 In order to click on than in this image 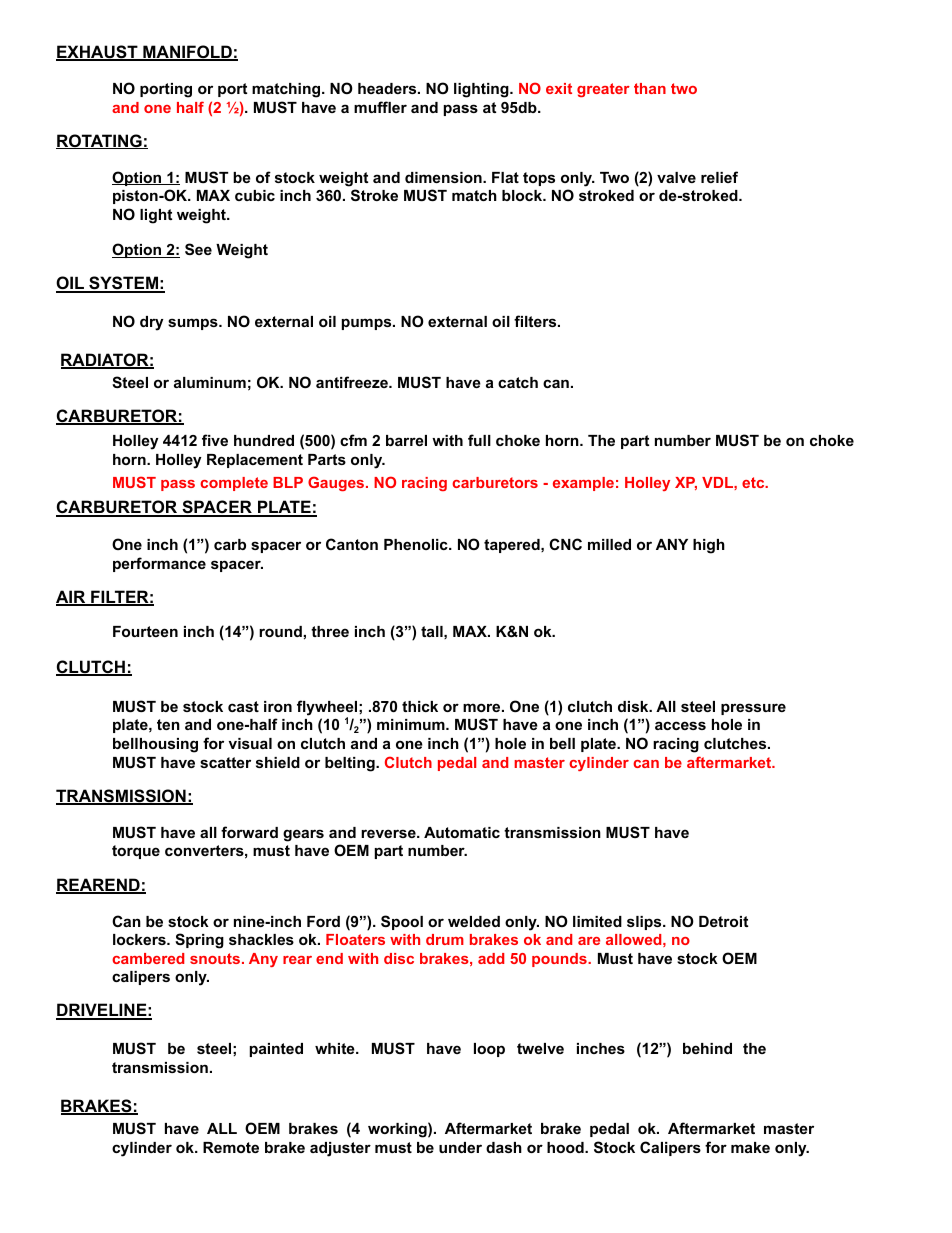, I will do `click(650, 88)`.
